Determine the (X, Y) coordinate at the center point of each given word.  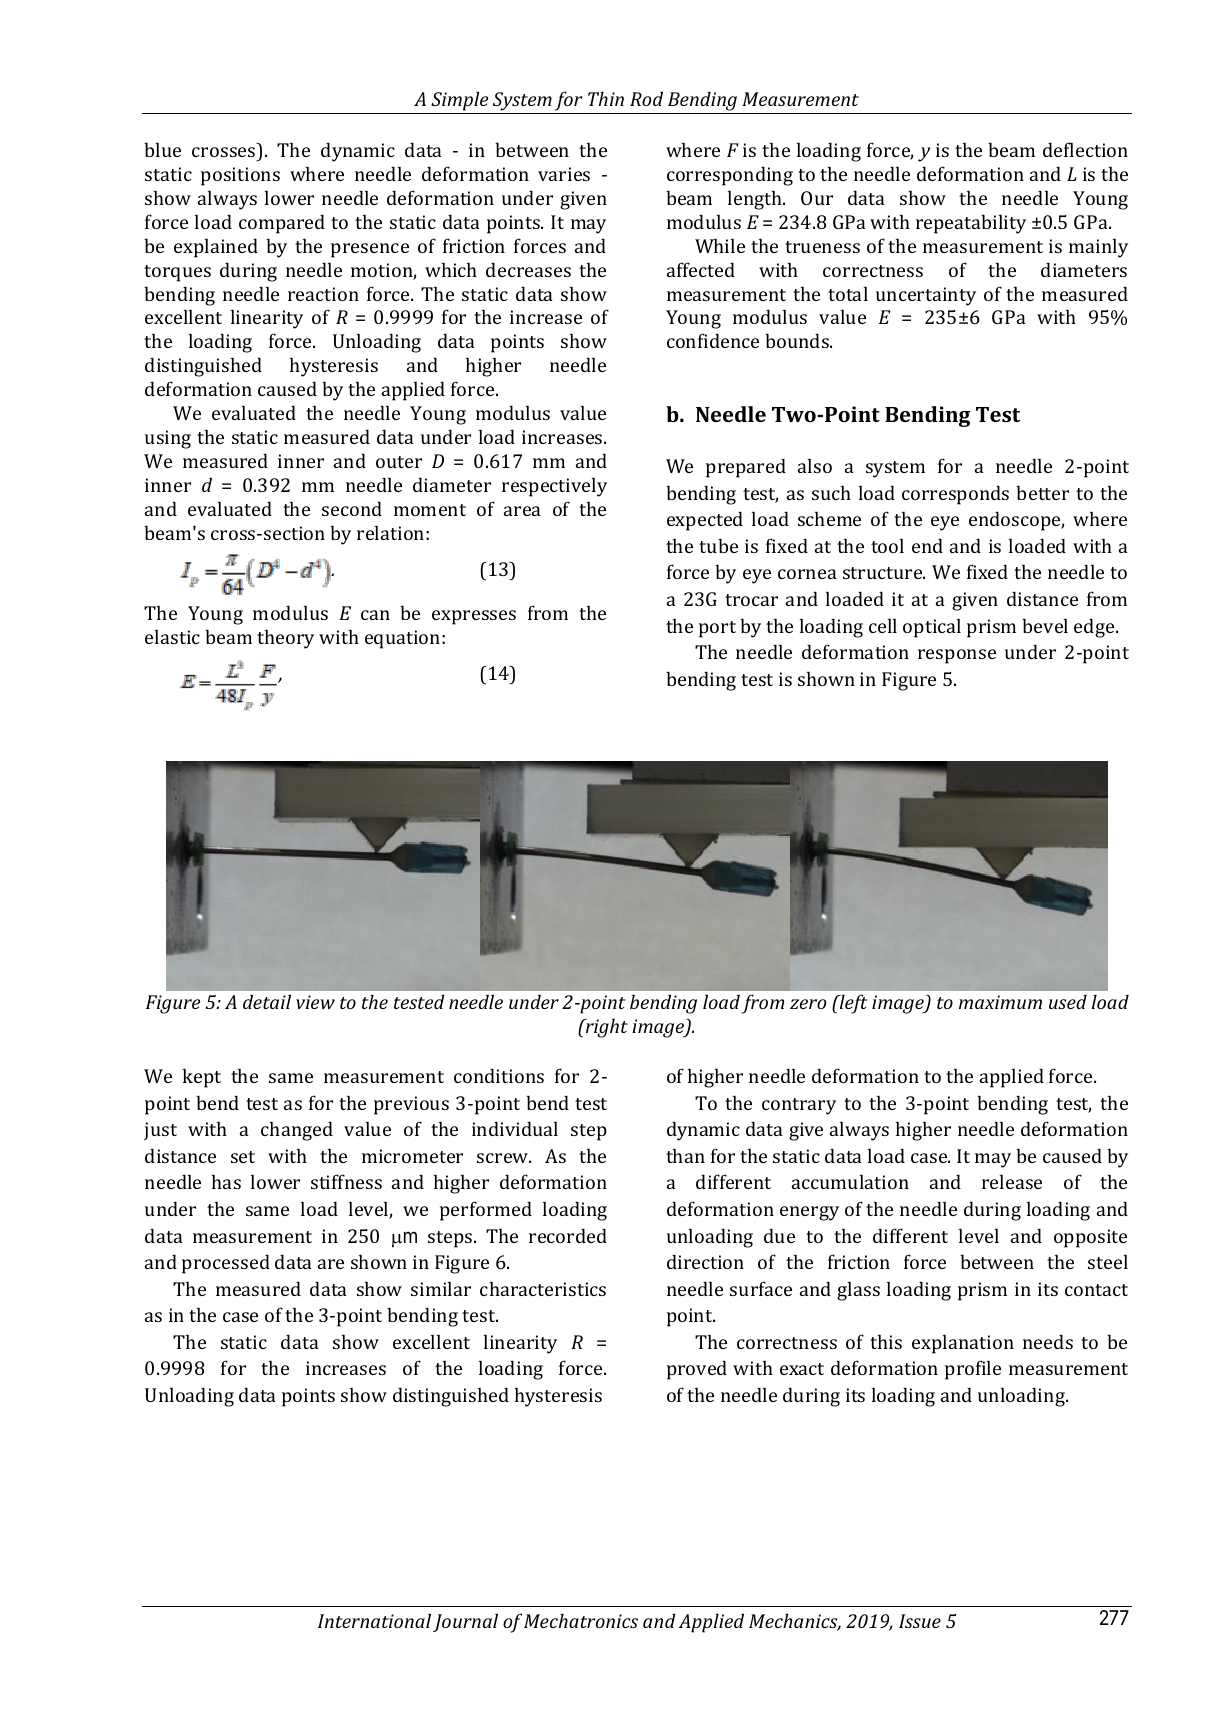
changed (297, 1131)
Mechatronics (581, 1620)
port (717, 629)
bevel (1045, 625)
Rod (646, 98)
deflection (1085, 149)
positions (240, 176)
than (685, 1155)
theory (285, 639)
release (1012, 1181)
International (374, 1620)
